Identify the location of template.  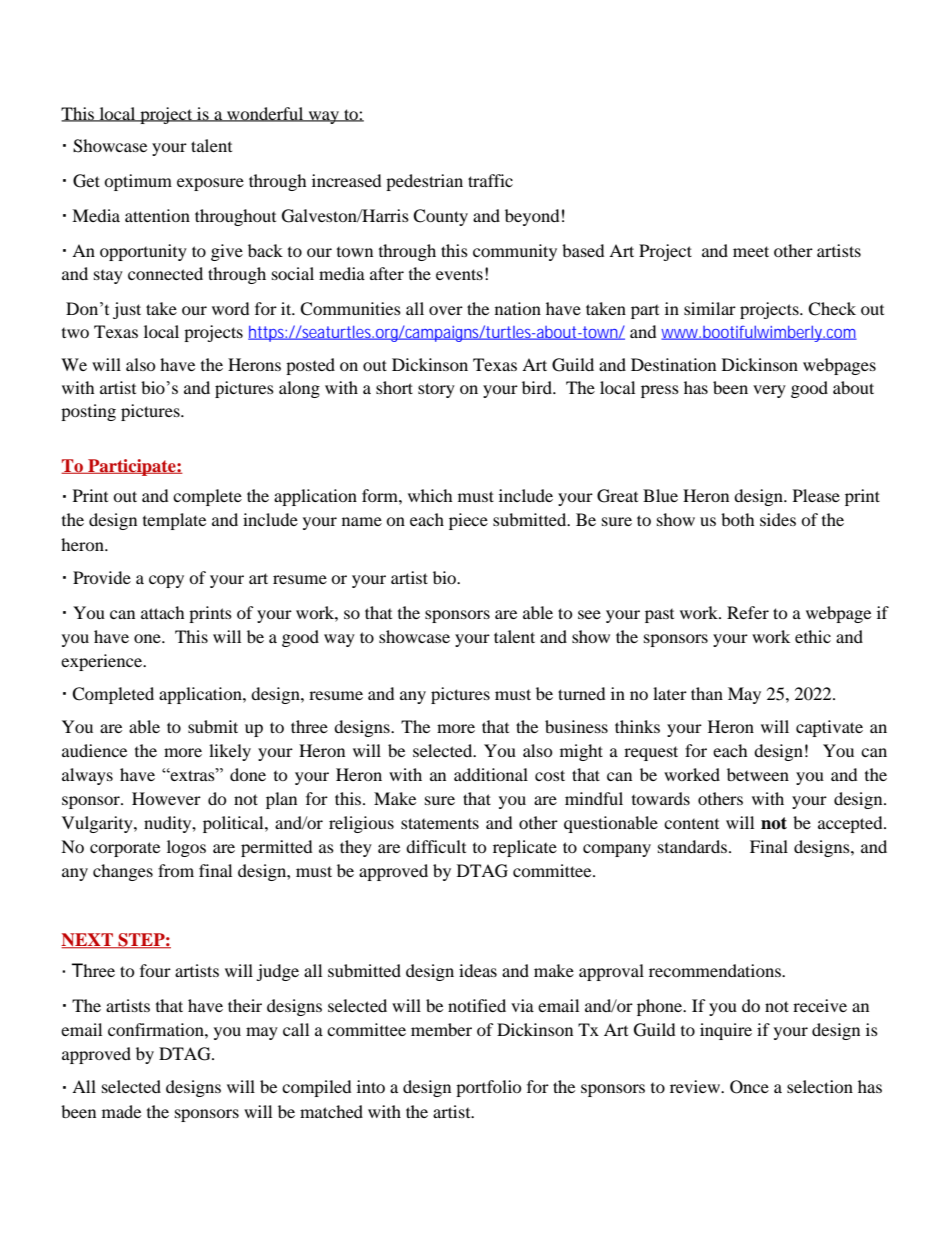
(174, 521).
